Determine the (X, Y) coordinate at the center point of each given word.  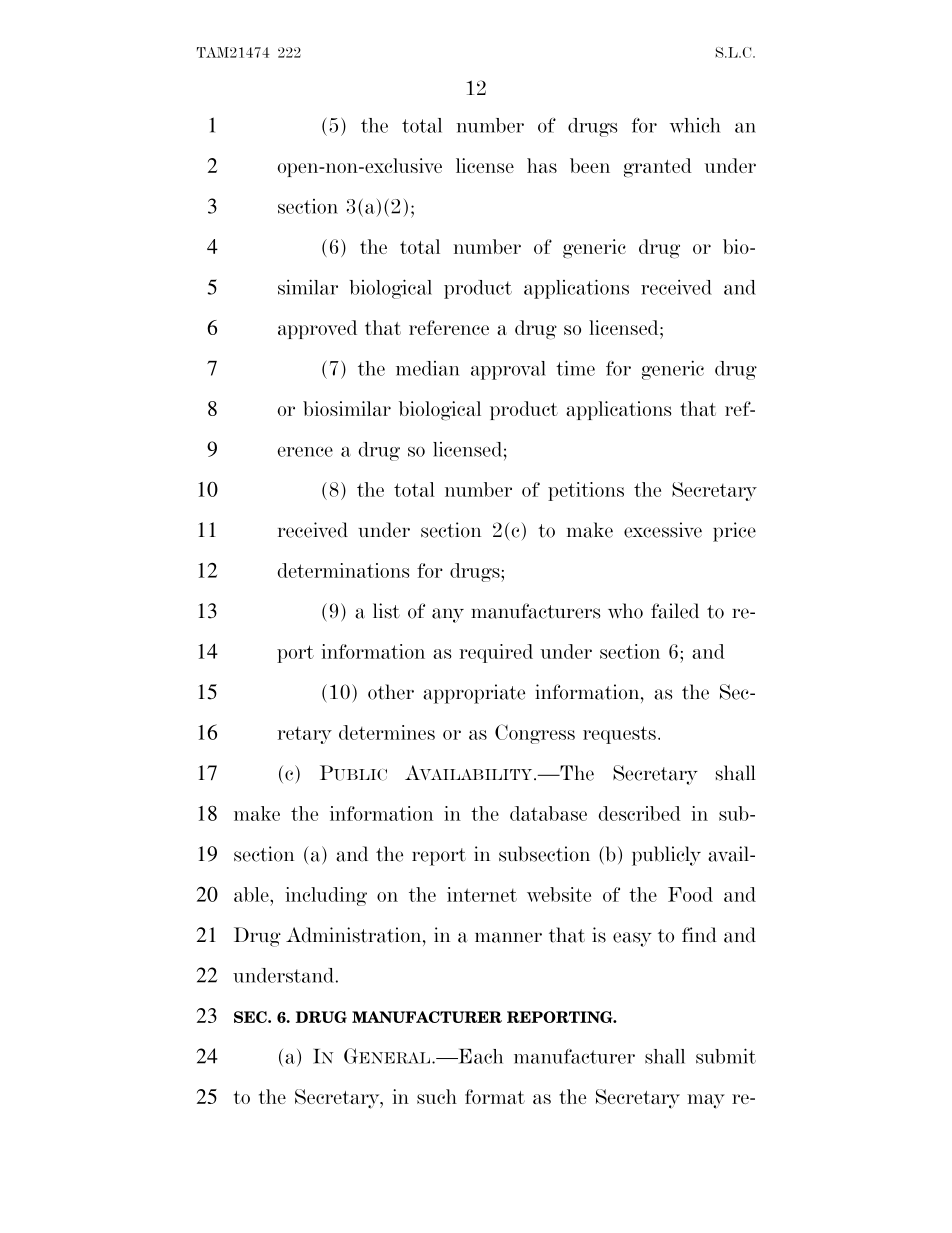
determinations (344, 570)
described (640, 813)
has (542, 165)
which (695, 125)
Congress (535, 734)
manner (508, 937)
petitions (586, 491)
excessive (663, 530)
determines (387, 732)
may (706, 1101)
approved (317, 329)
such (437, 1096)
